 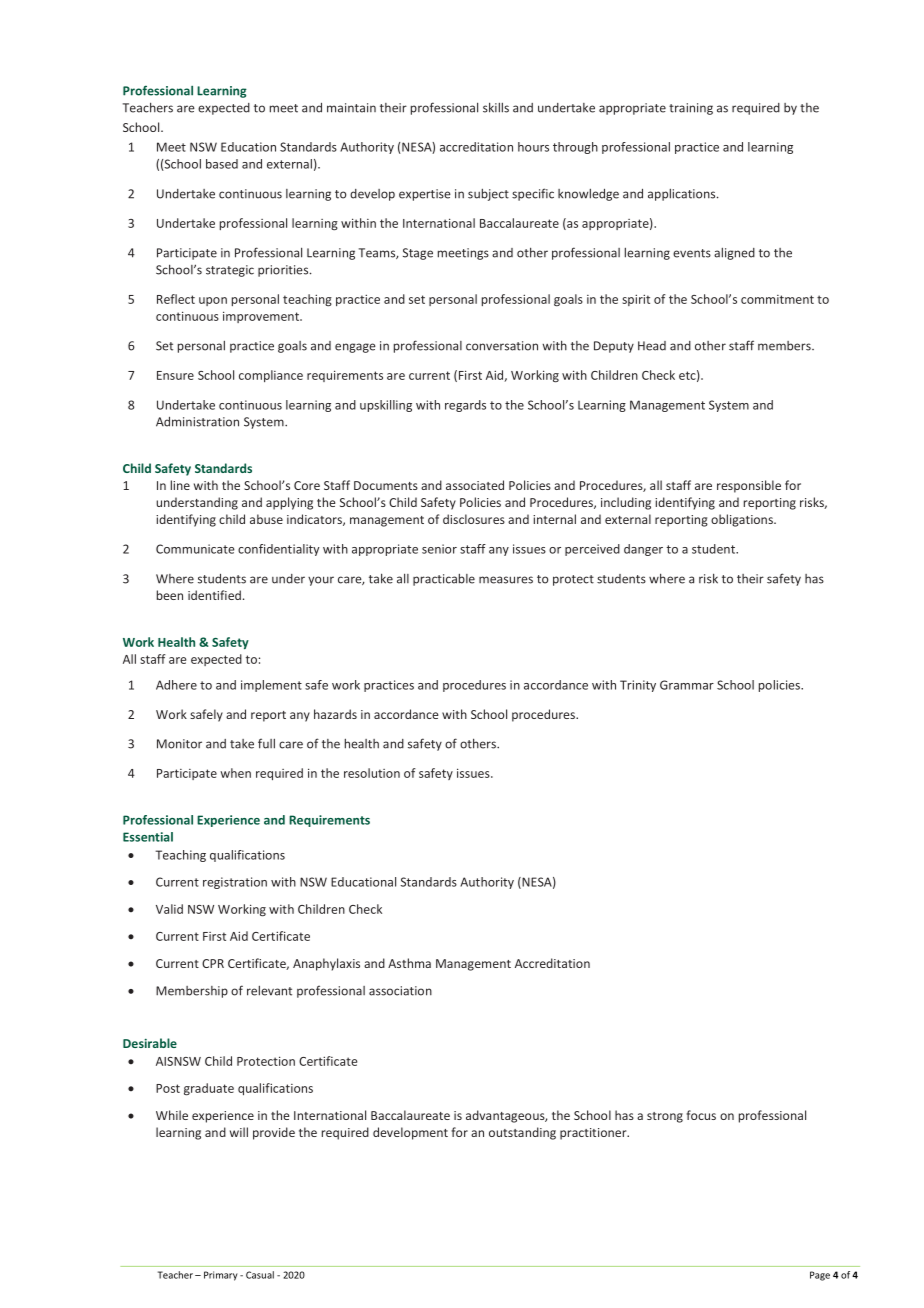 What do you see at coordinates (496, 107) in the document?
I see `skills` at bounding box center [496, 107].
